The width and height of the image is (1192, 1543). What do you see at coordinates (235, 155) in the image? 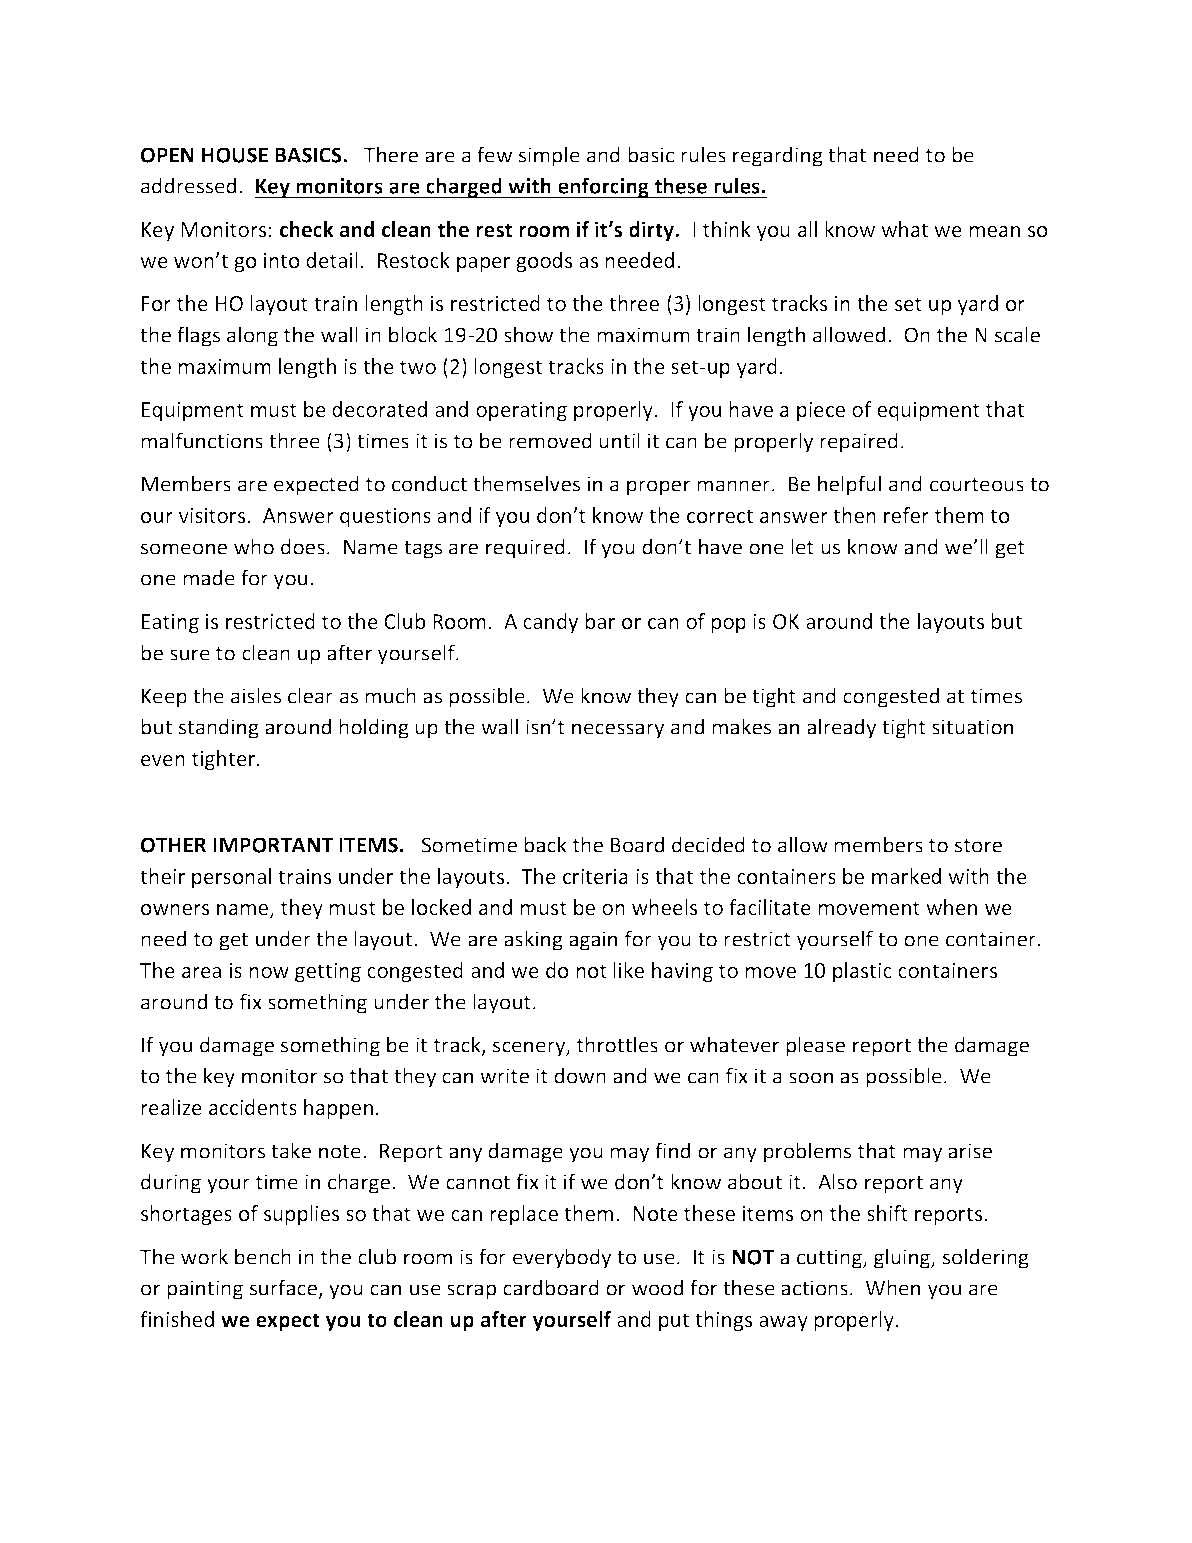
I see `HOUSE` at bounding box center [235, 155].
